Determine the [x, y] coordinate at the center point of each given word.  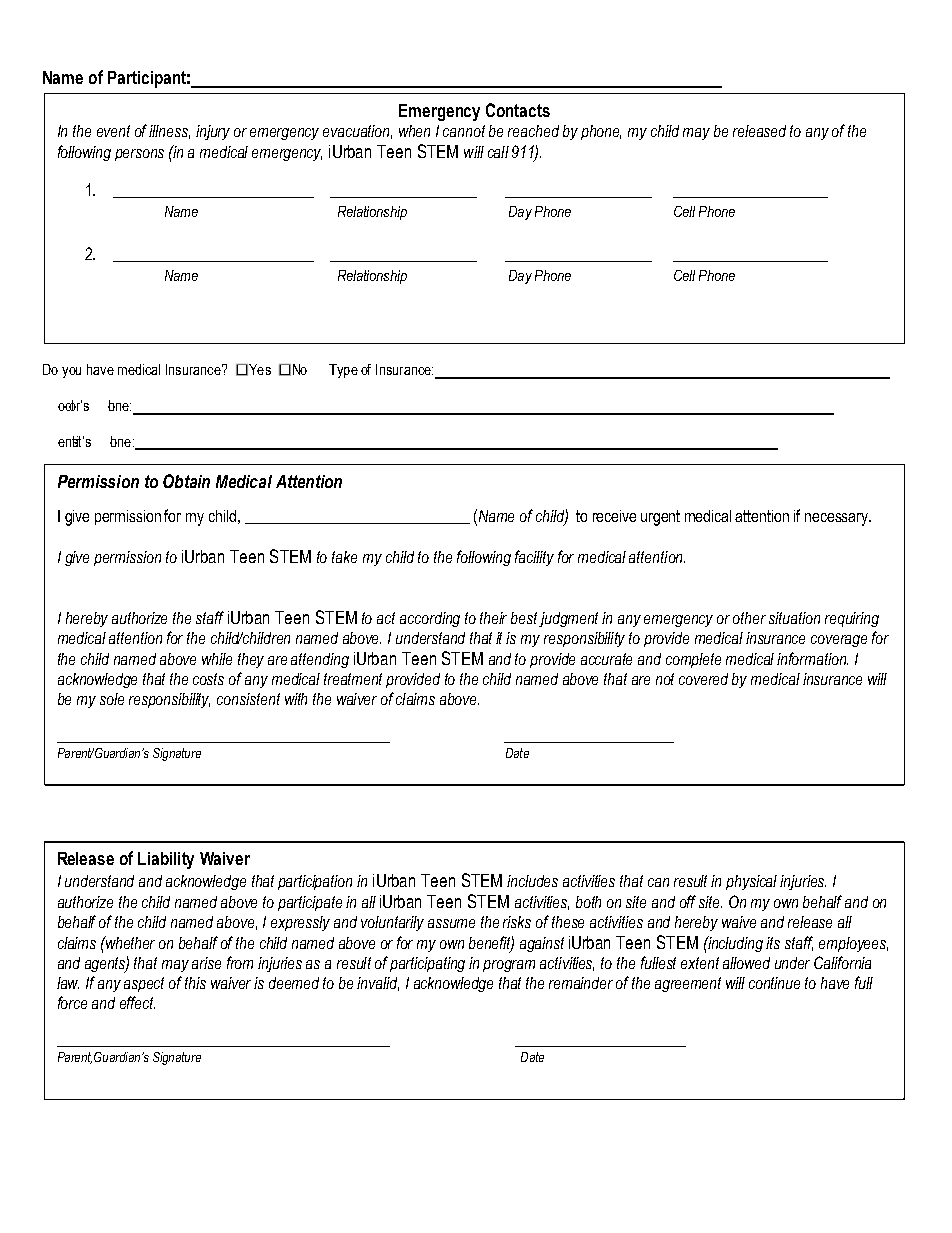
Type [343, 371]
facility [534, 558]
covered [703, 679]
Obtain [186, 481]
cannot [464, 131]
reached [533, 131]
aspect [144, 984]
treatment [353, 679]
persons [139, 155]
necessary [837, 519]
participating [427, 964]
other [749, 618]
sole [112, 699]
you [71, 372]
